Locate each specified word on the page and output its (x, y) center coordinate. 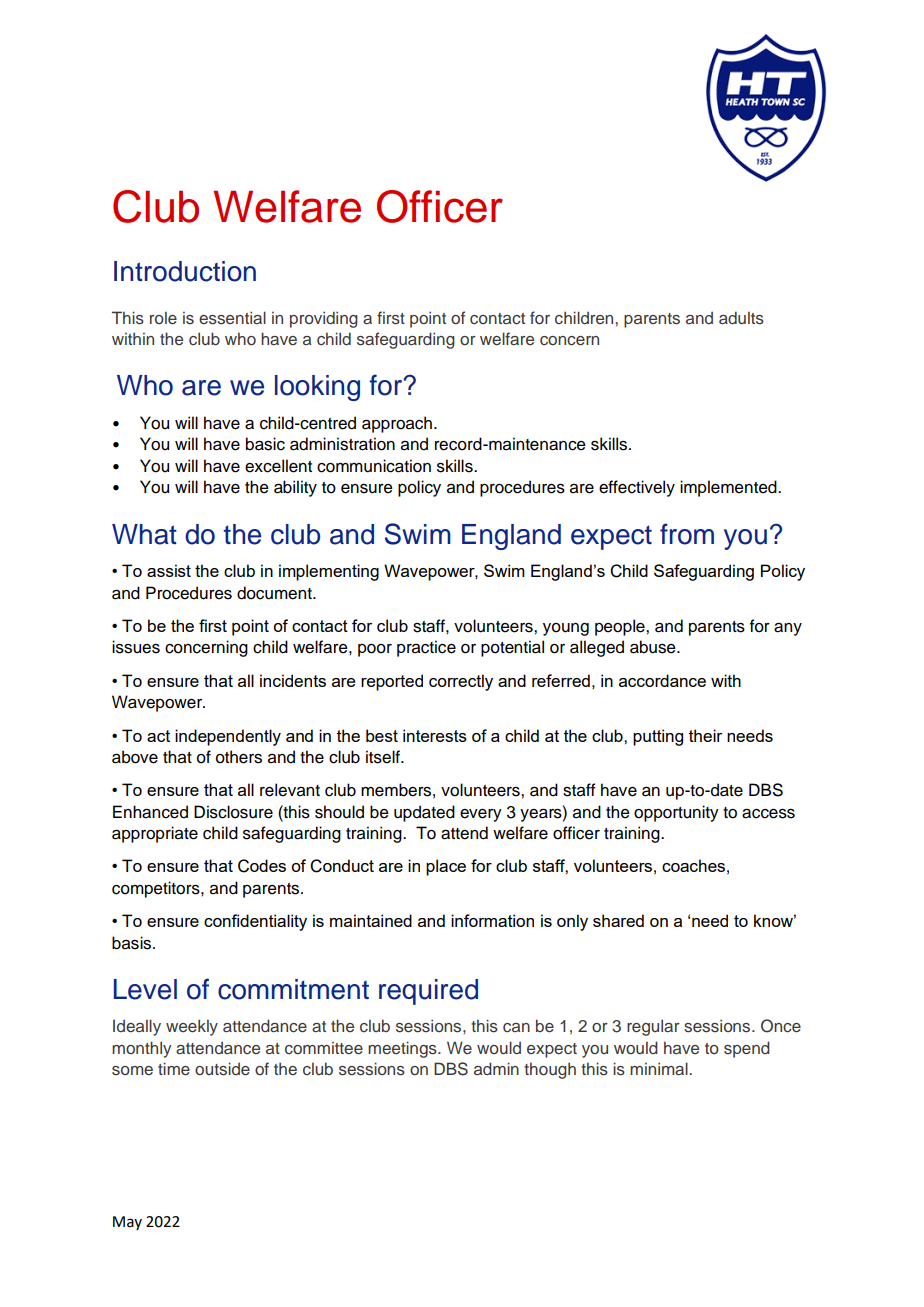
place (446, 867)
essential (232, 318)
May (127, 1223)
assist (169, 570)
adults (741, 318)
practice (426, 648)
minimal (660, 1068)
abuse (654, 647)
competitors (157, 889)
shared (618, 920)
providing (324, 319)
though (550, 1070)
